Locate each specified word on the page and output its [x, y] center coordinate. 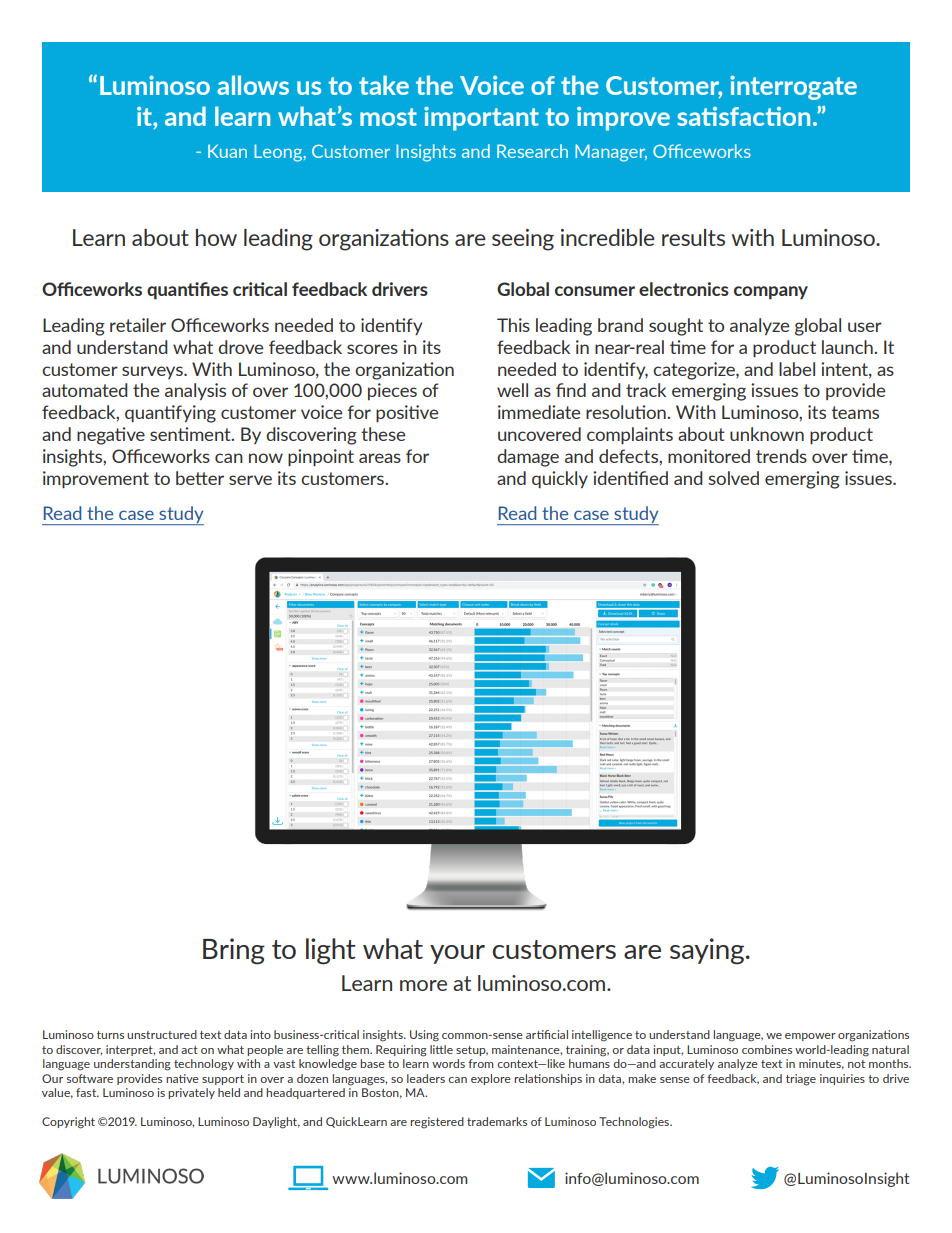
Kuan [227, 151]
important [481, 119]
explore [491, 1079]
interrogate [793, 88]
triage [801, 1080]
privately [191, 1093]
